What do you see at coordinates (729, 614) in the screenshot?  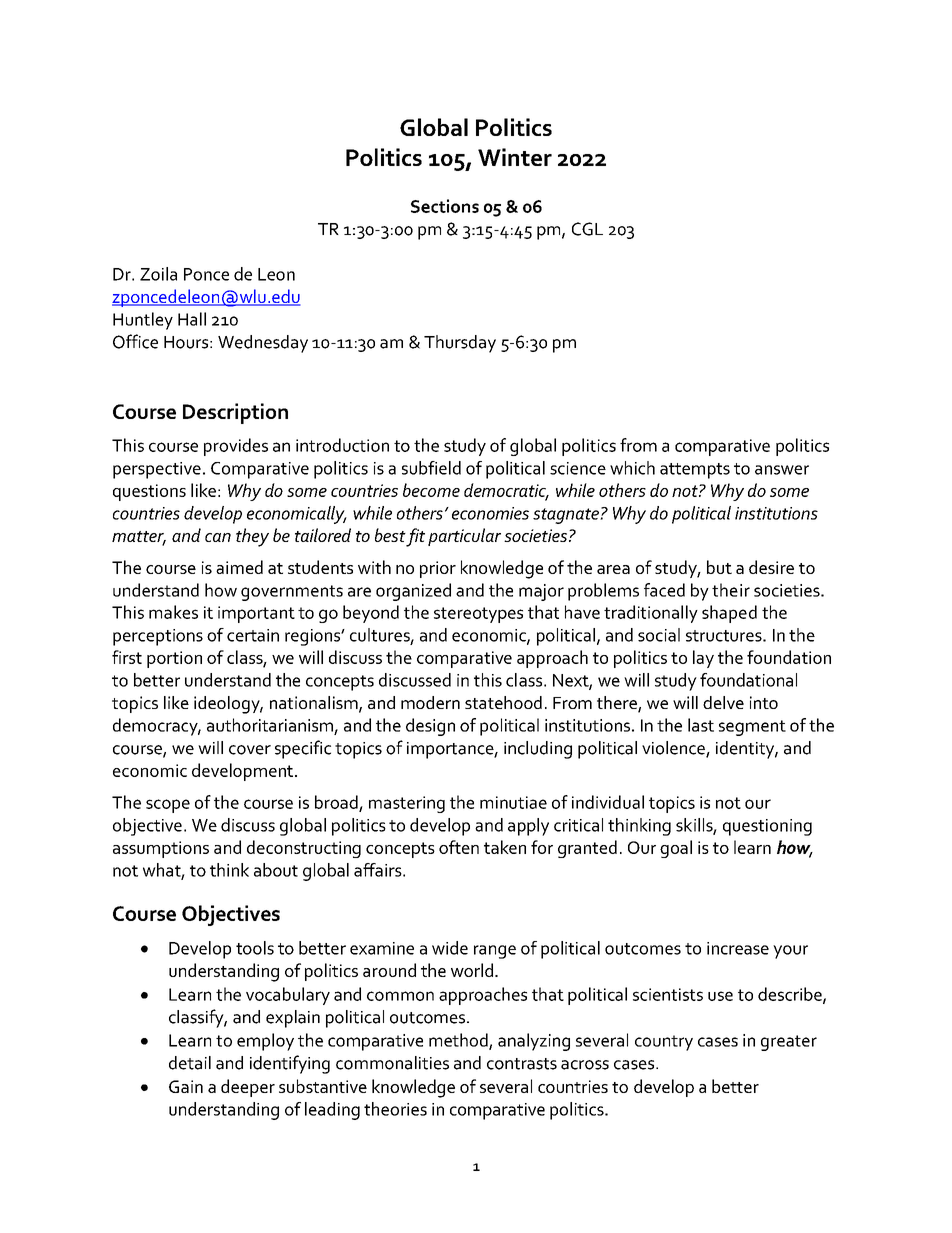 I see `shaped` at bounding box center [729, 614].
